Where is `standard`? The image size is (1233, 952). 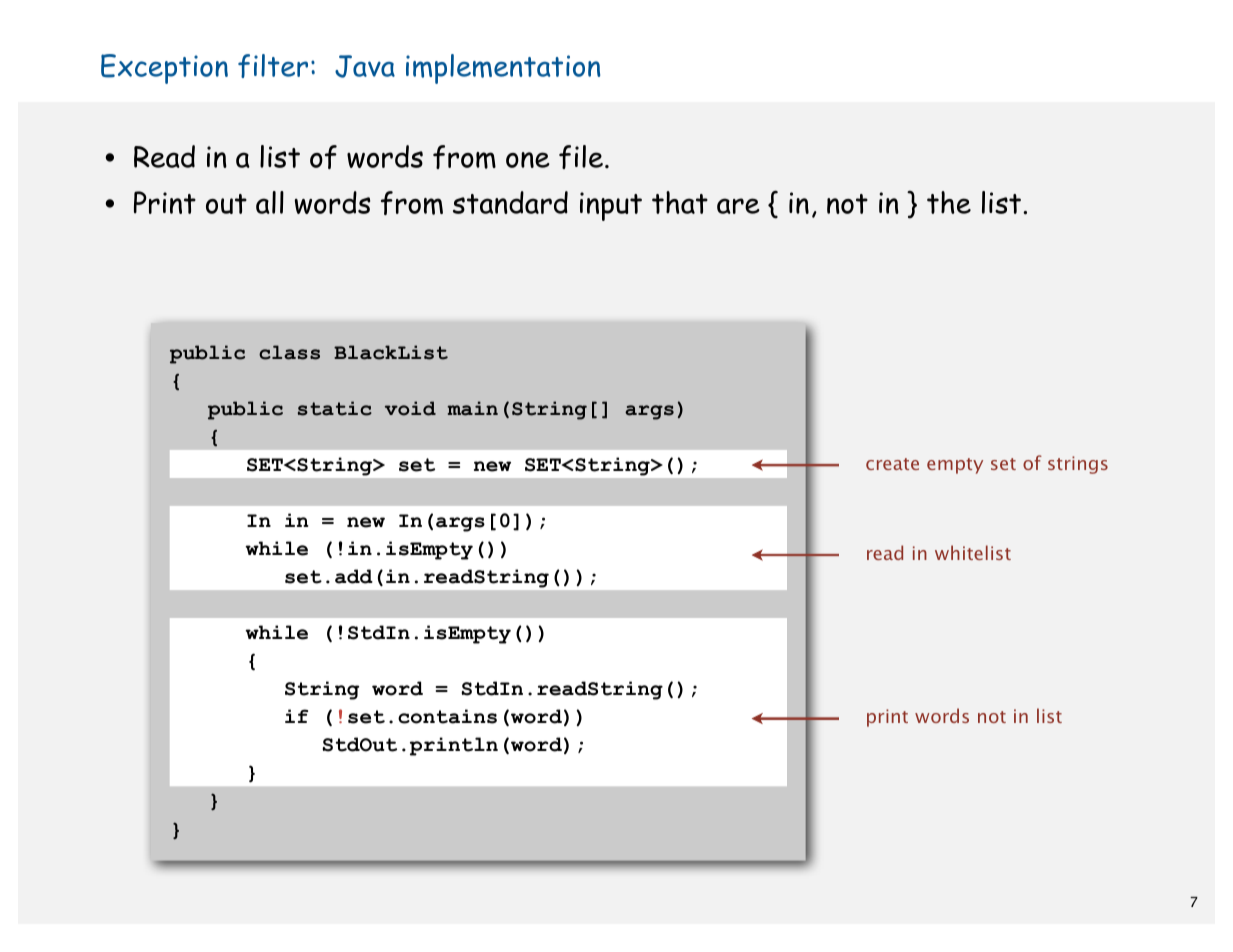
standard is located at coordinates (510, 202).
